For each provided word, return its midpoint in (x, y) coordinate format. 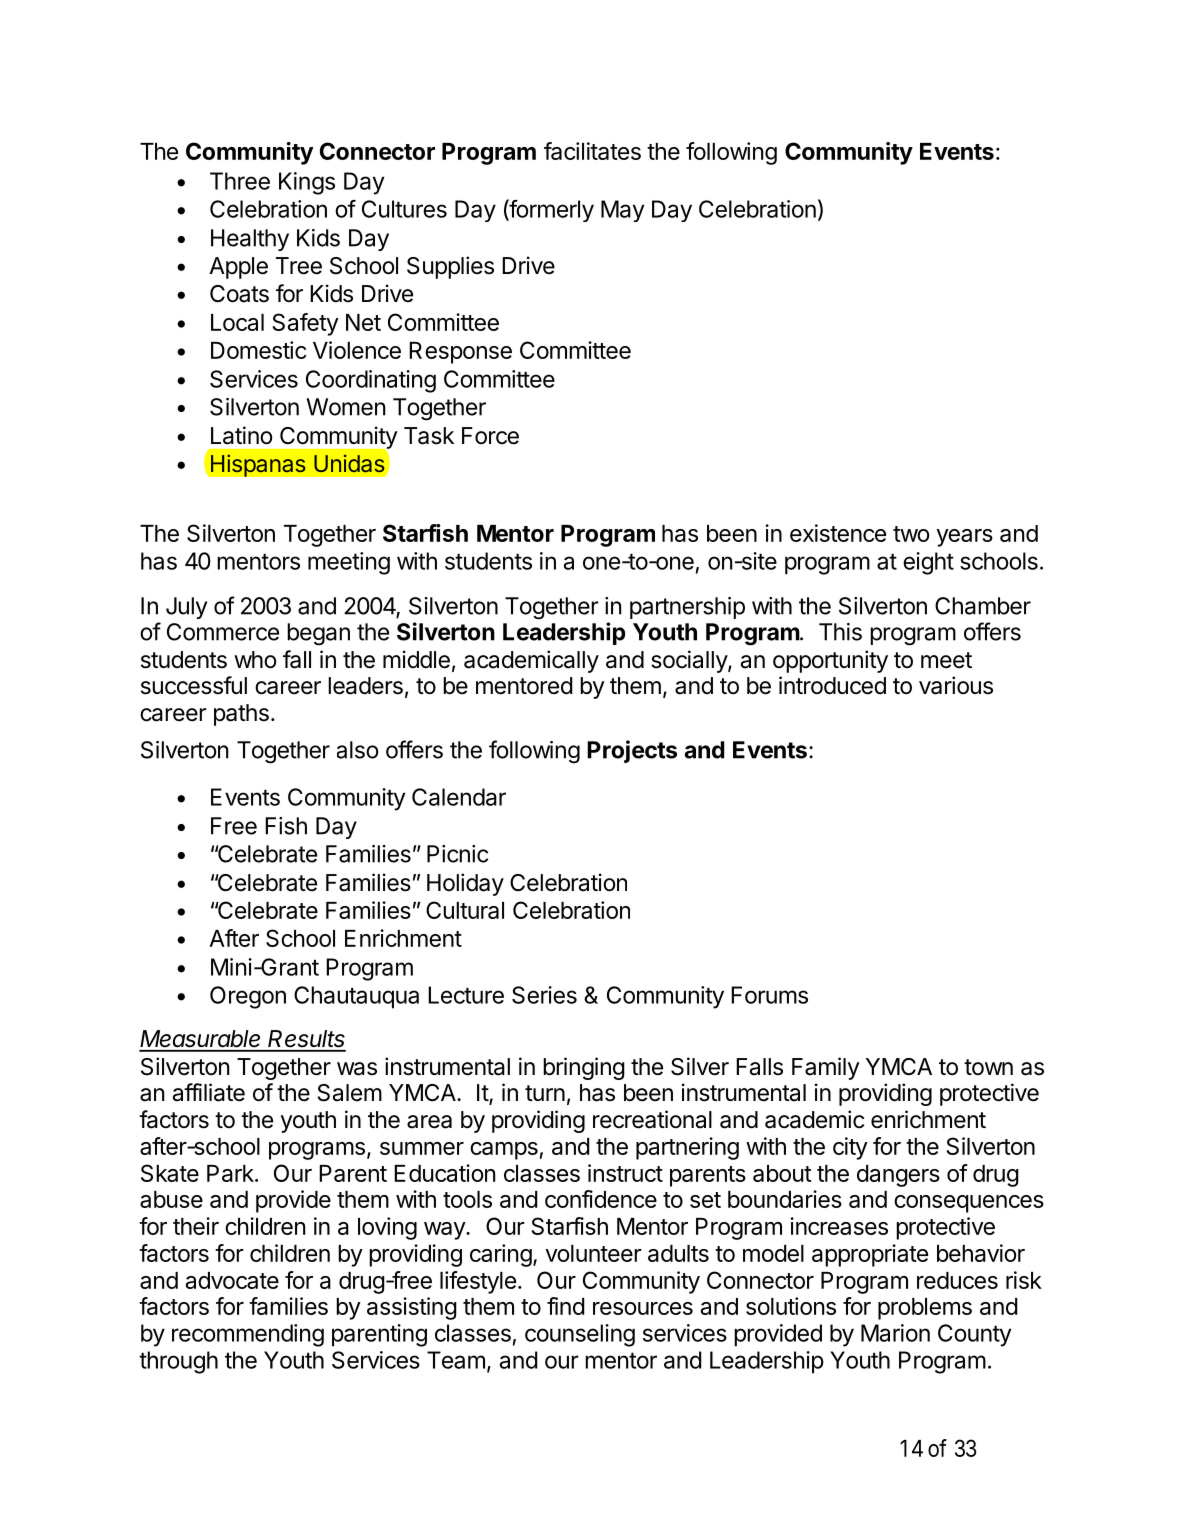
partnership (687, 608)
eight (928, 563)
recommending (248, 1335)
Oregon (248, 997)
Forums (769, 995)
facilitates (592, 151)
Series (544, 995)
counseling (580, 1335)
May (622, 211)
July (186, 608)
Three (240, 181)
